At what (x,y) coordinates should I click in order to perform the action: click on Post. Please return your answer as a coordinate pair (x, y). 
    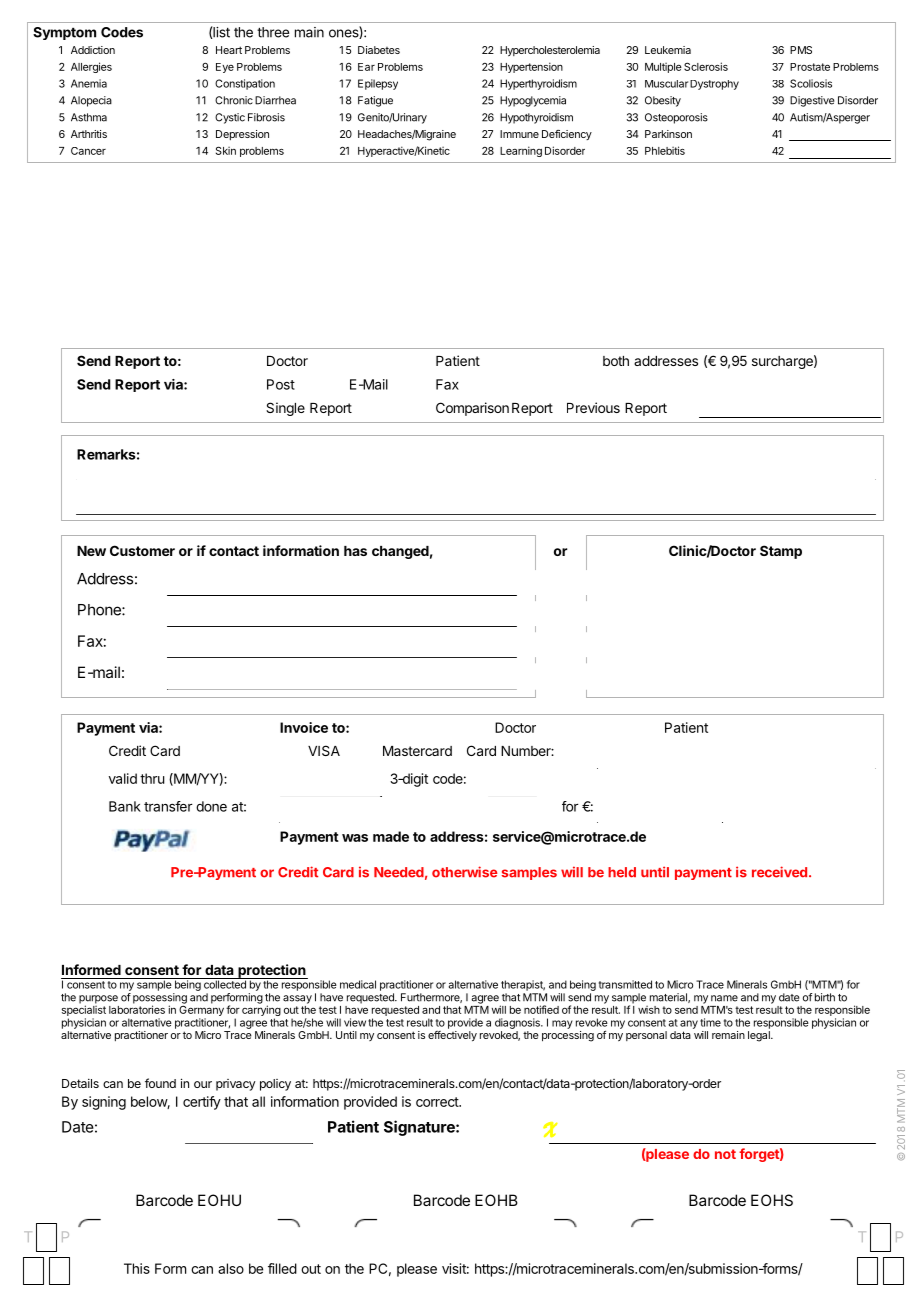
    Looking at the image, I should click on (281, 384).
